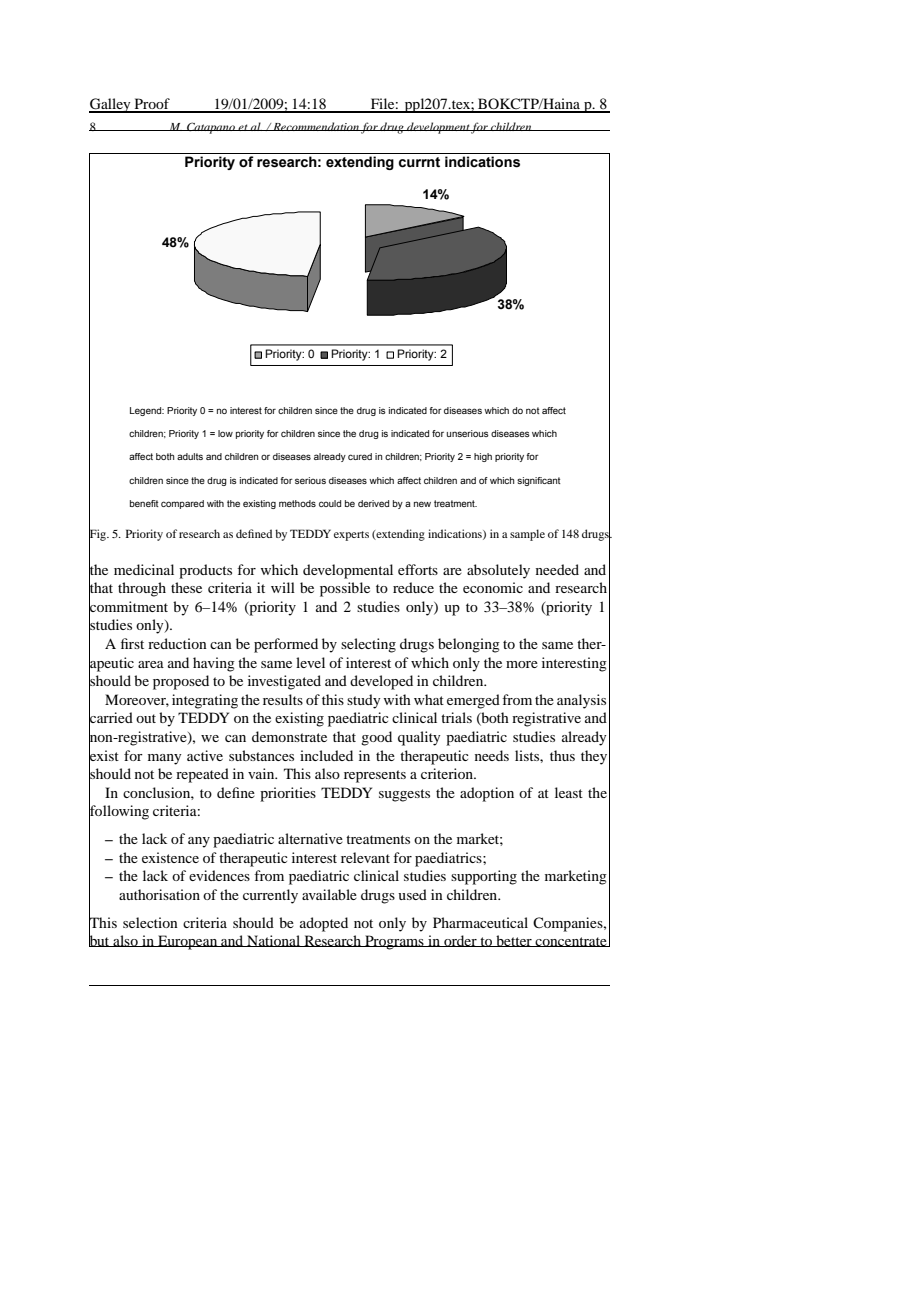  Describe the element at coordinates (469, 645) in the page. I see `belonging` at that location.
